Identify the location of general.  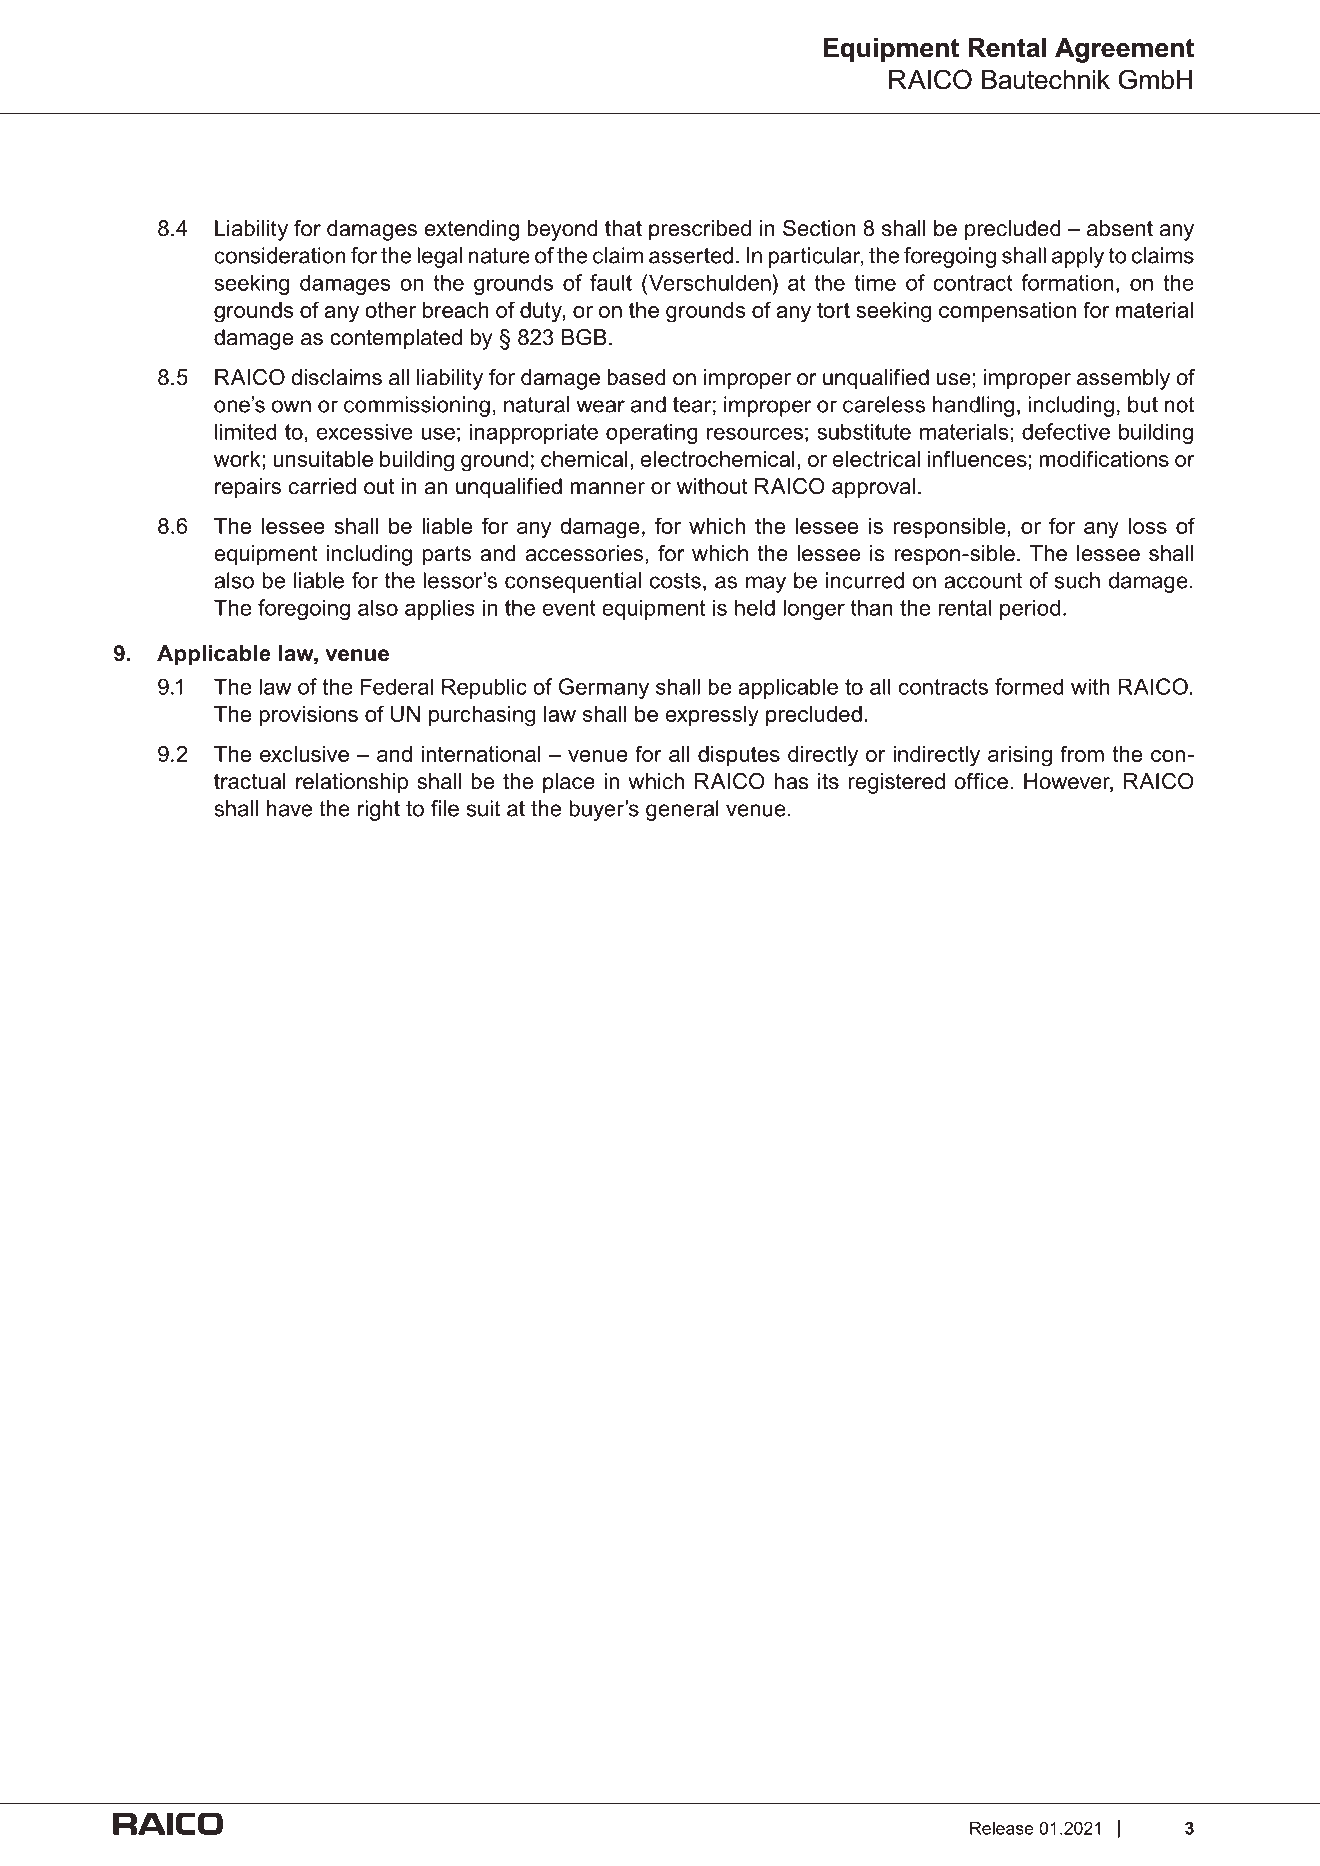
(682, 810).
